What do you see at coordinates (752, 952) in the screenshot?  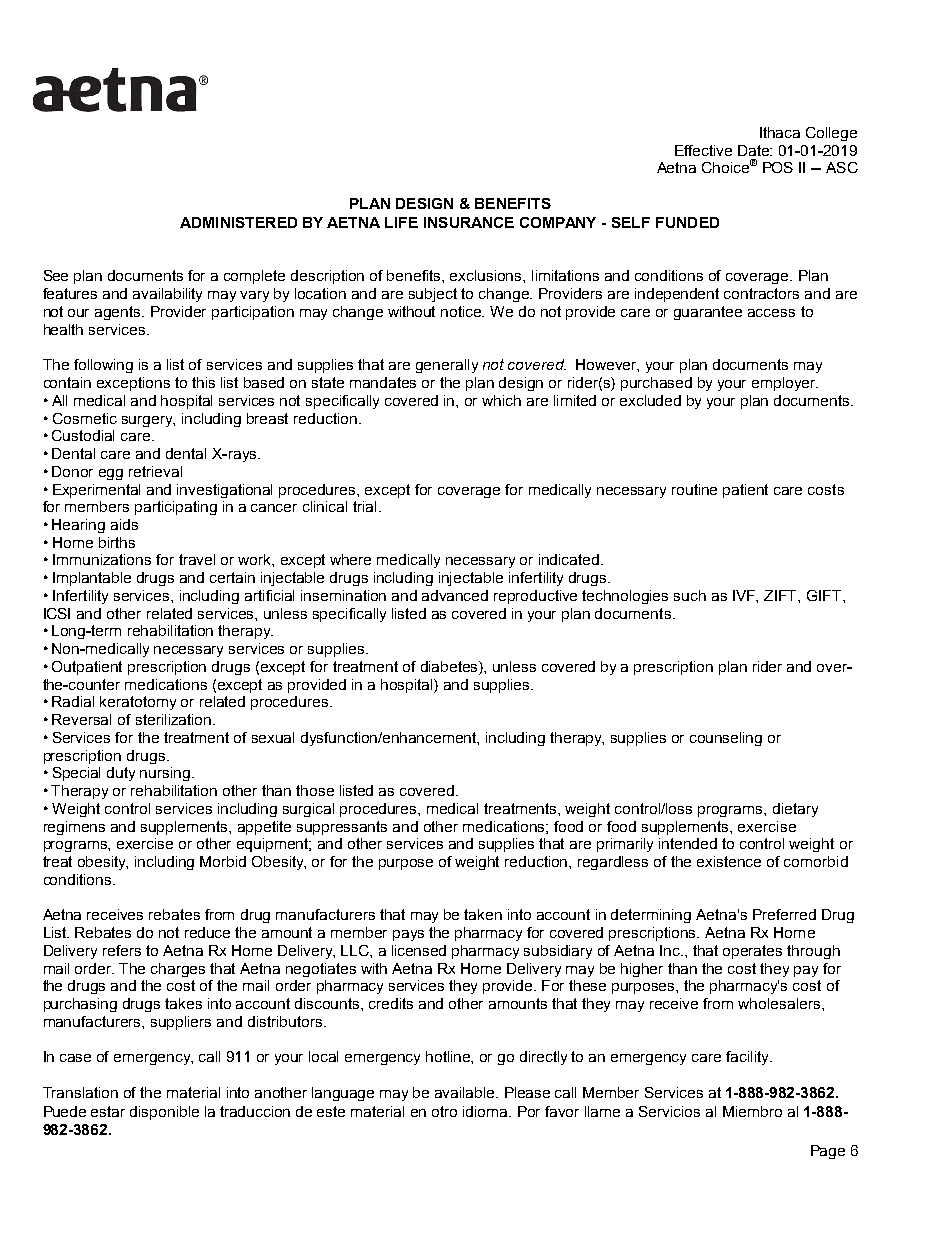 I see `operates` at bounding box center [752, 952].
